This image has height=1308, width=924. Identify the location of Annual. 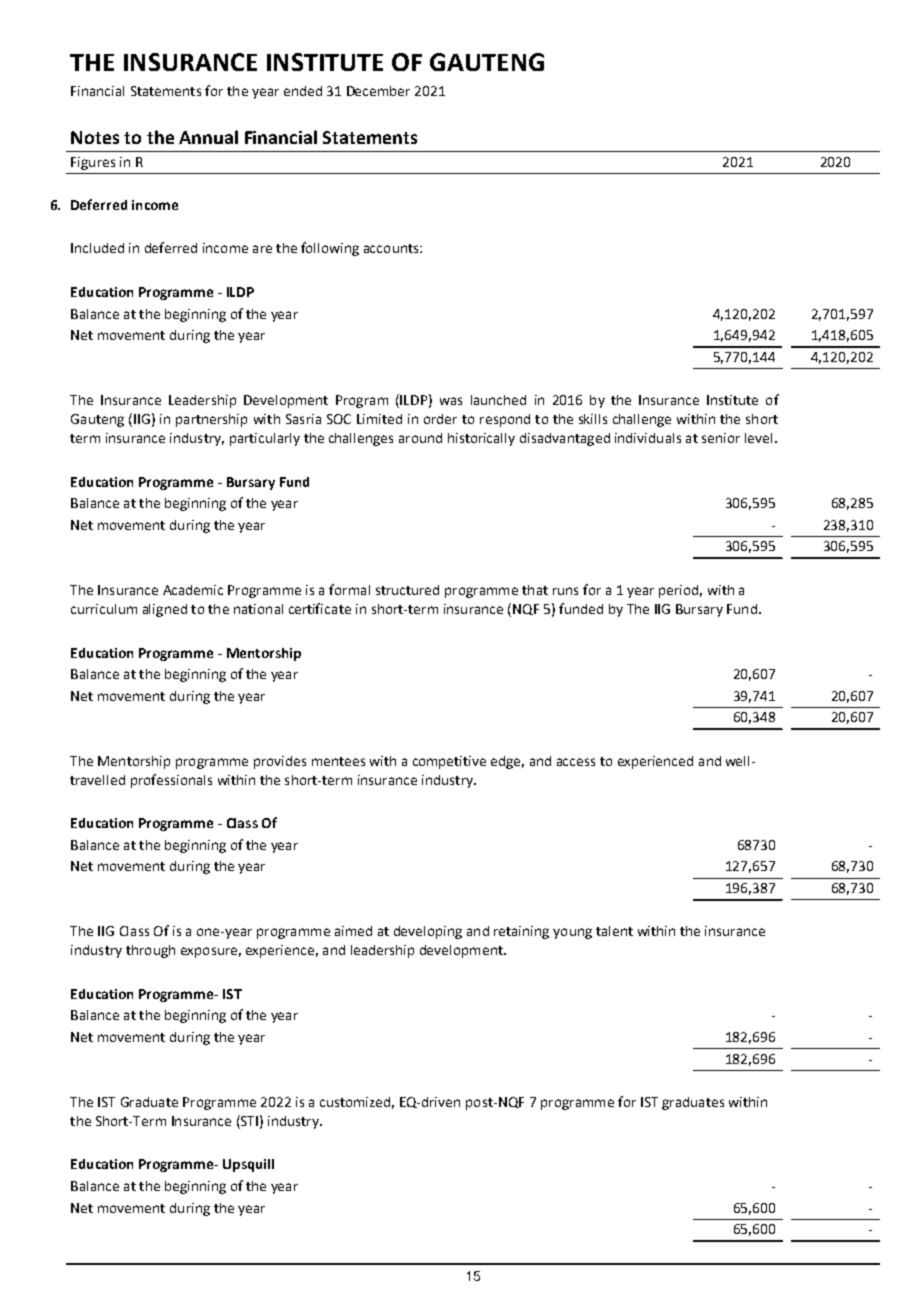
(208, 137).
